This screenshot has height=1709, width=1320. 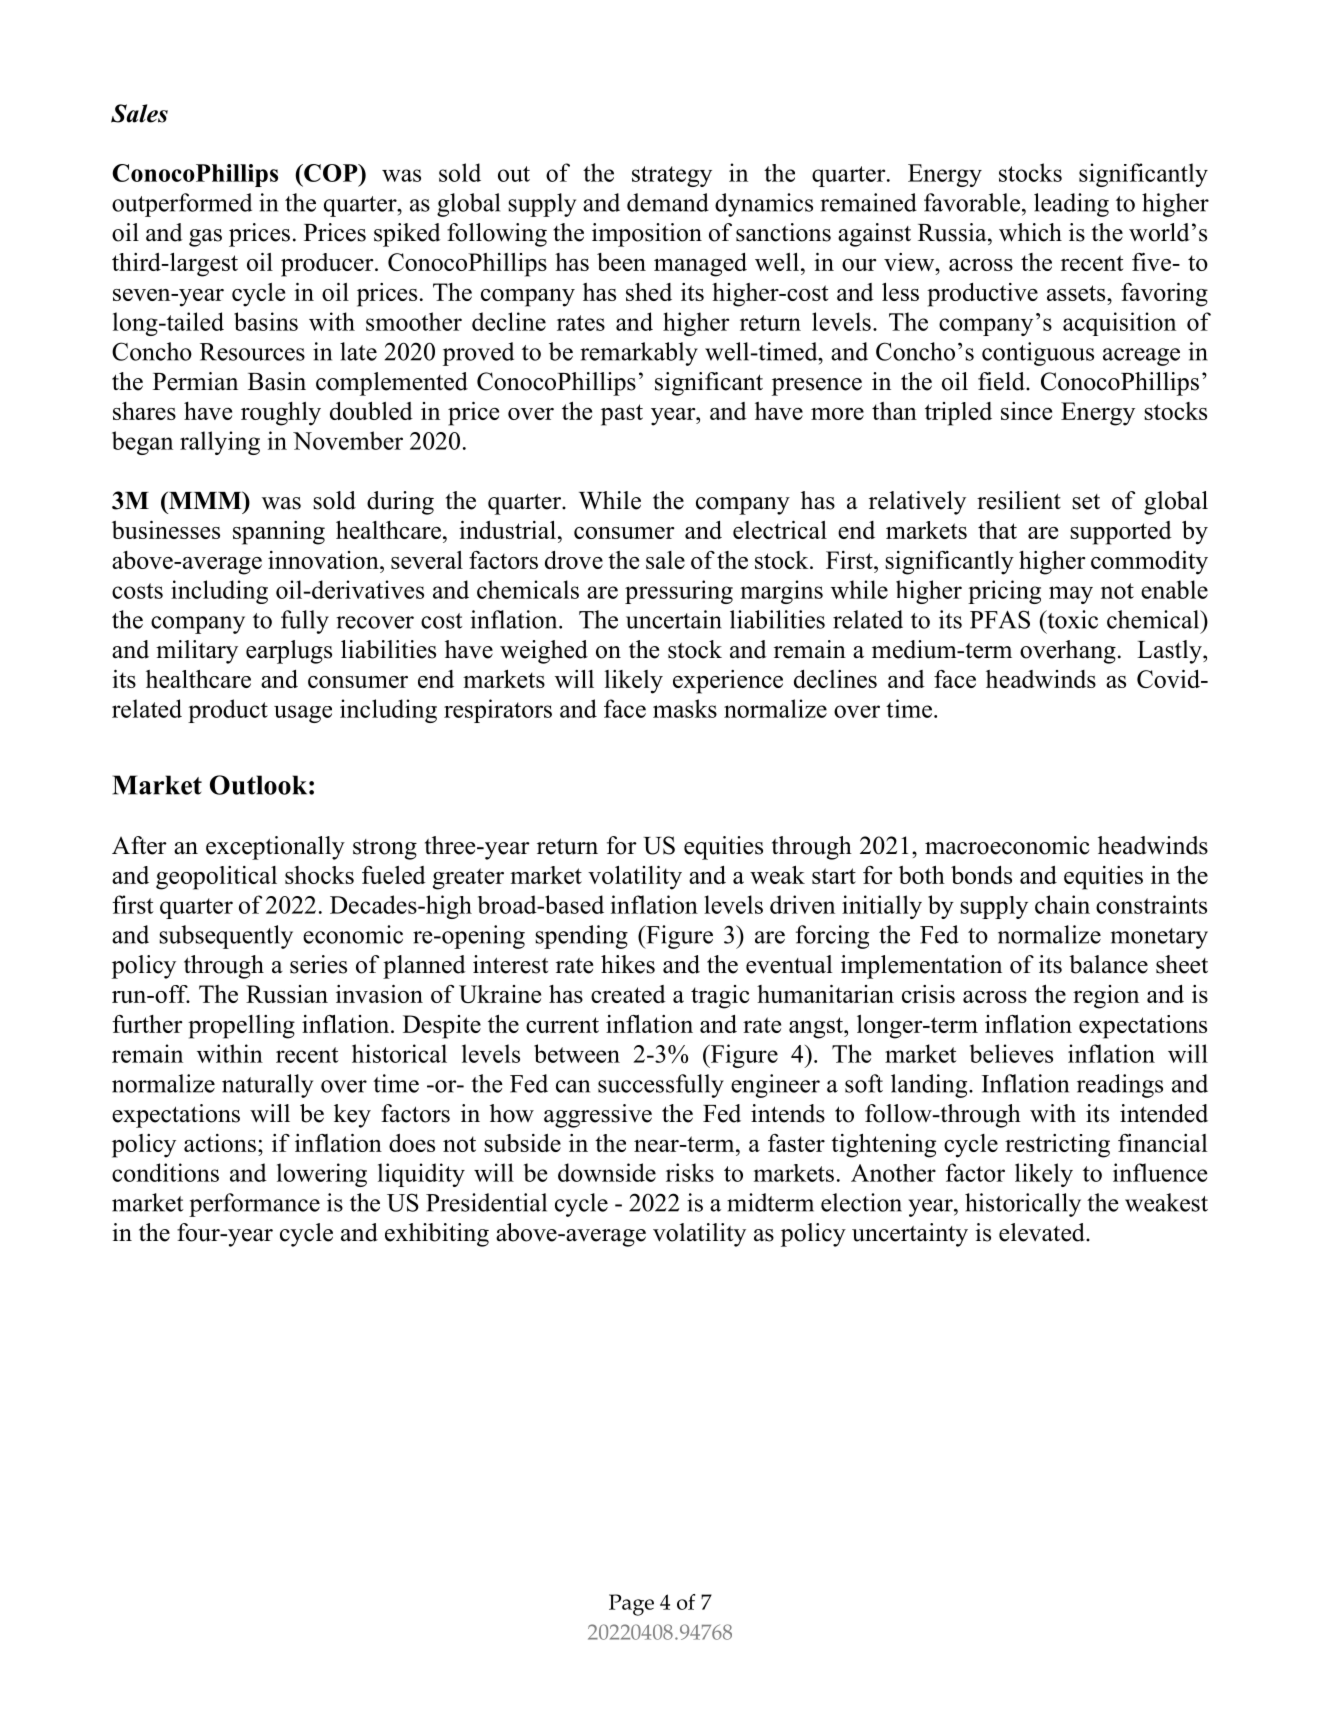 I want to click on toxic, so click(x=1071, y=619).
